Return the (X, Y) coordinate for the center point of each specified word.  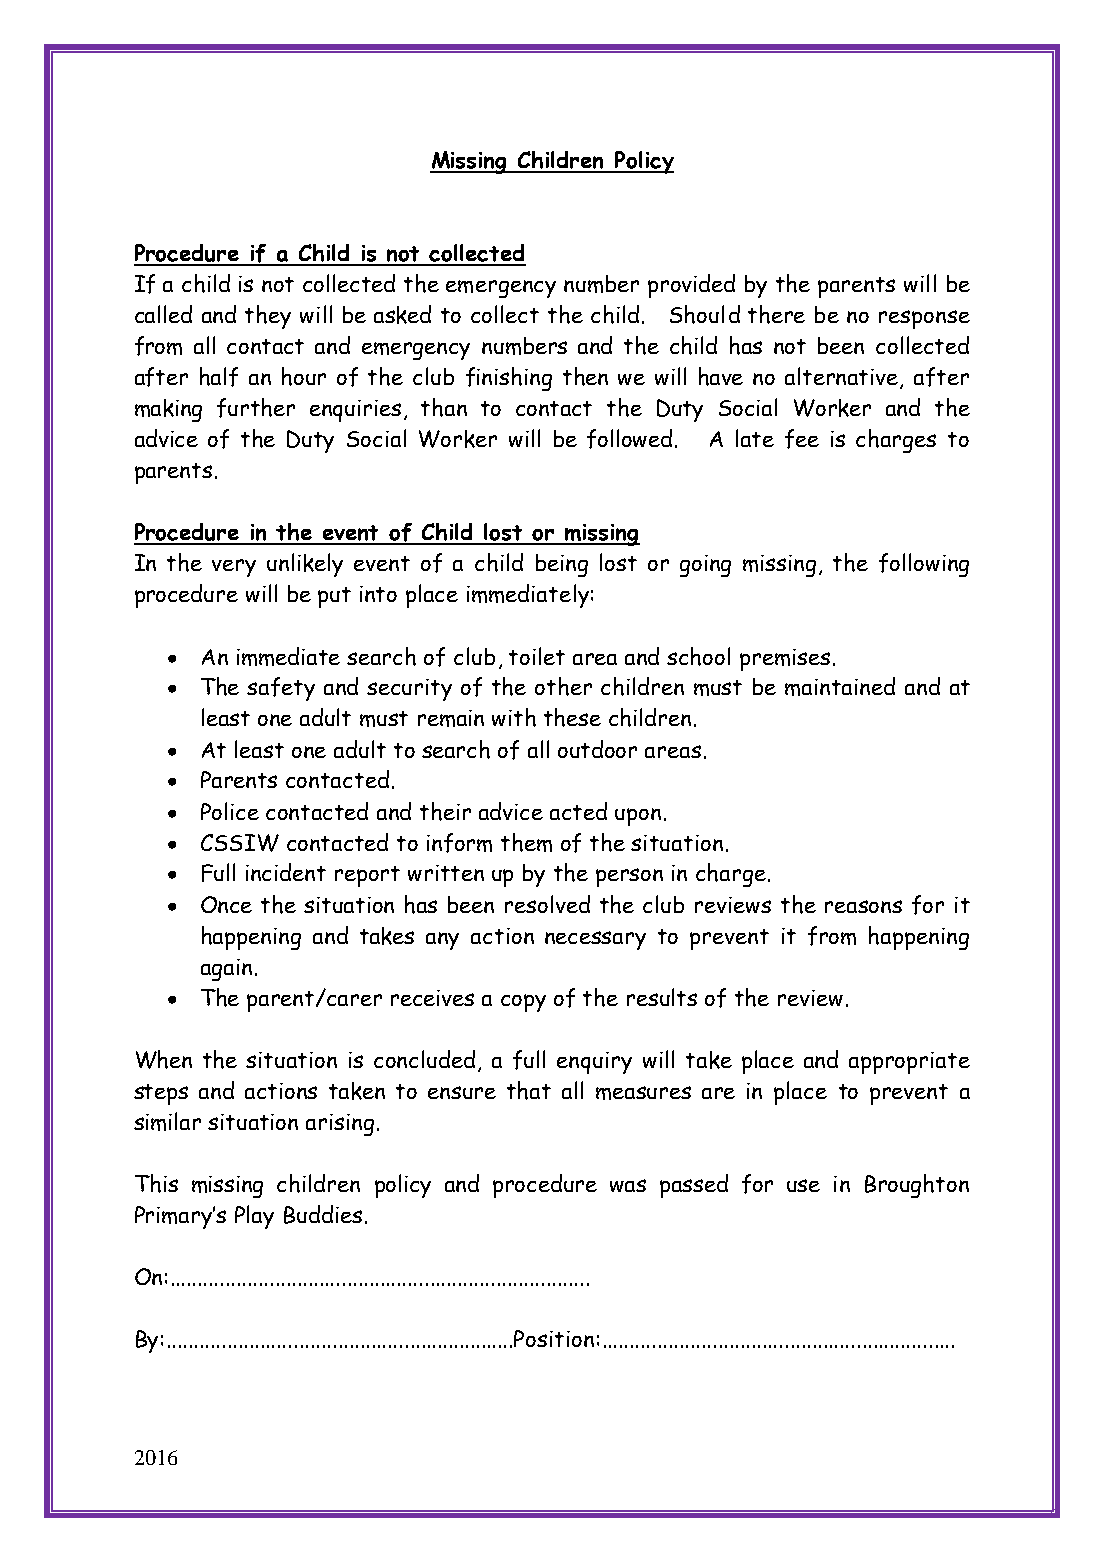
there (776, 314)
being (562, 565)
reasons (863, 906)
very (234, 568)
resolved (547, 904)
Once (226, 904)
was (628, 1185)
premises (785, 660)
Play (254, 1217)
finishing (509, 379)
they (268, 317)
